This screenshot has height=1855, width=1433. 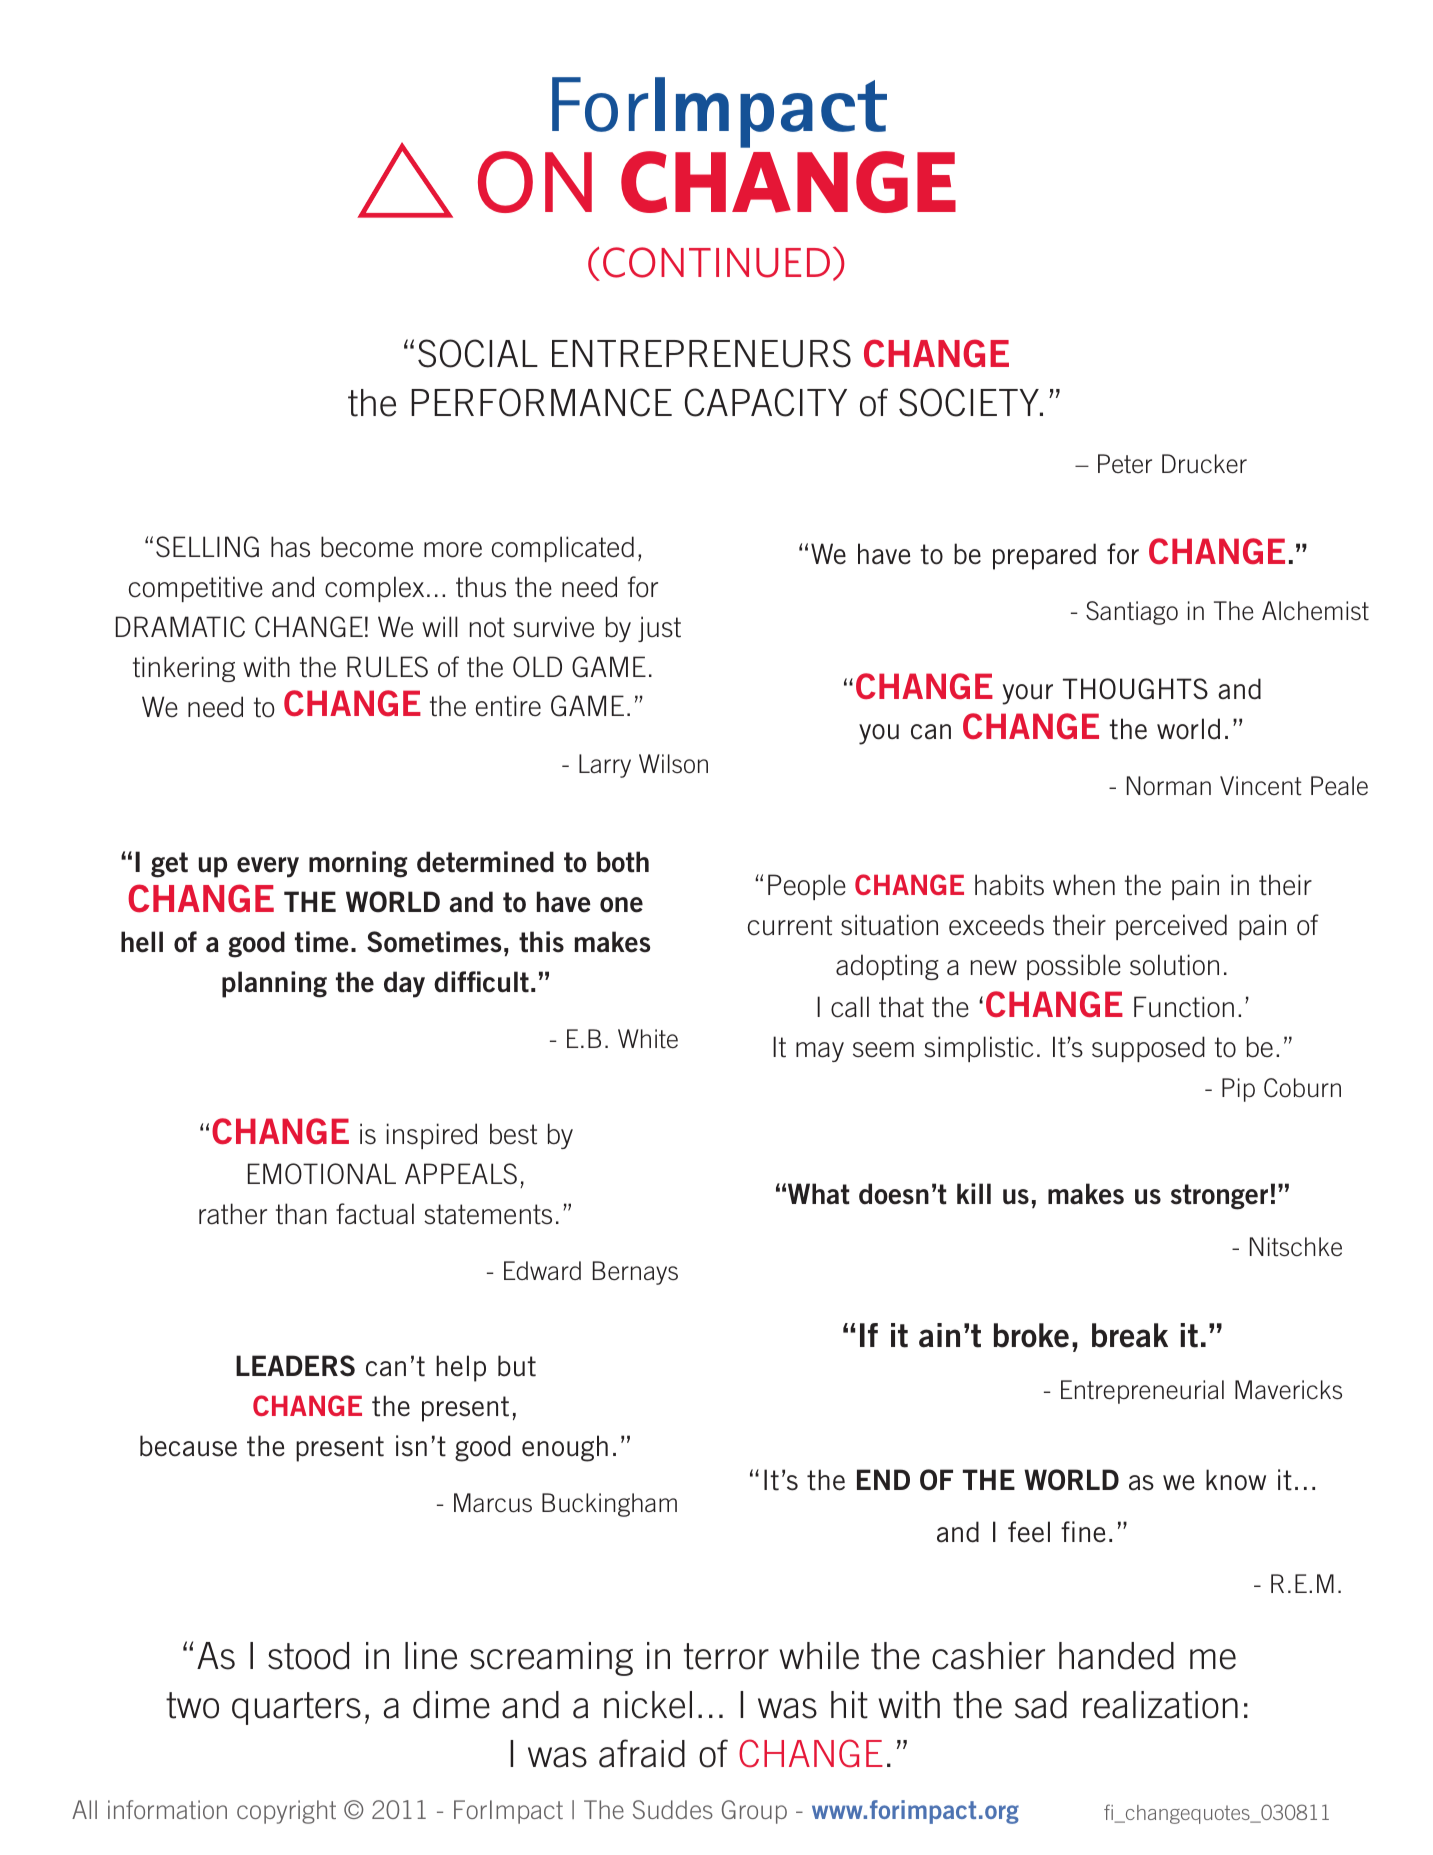 What do you see at coordinates (818, 1194) in the screenshot?
I see `What` at bounding box center [818, 1194].
